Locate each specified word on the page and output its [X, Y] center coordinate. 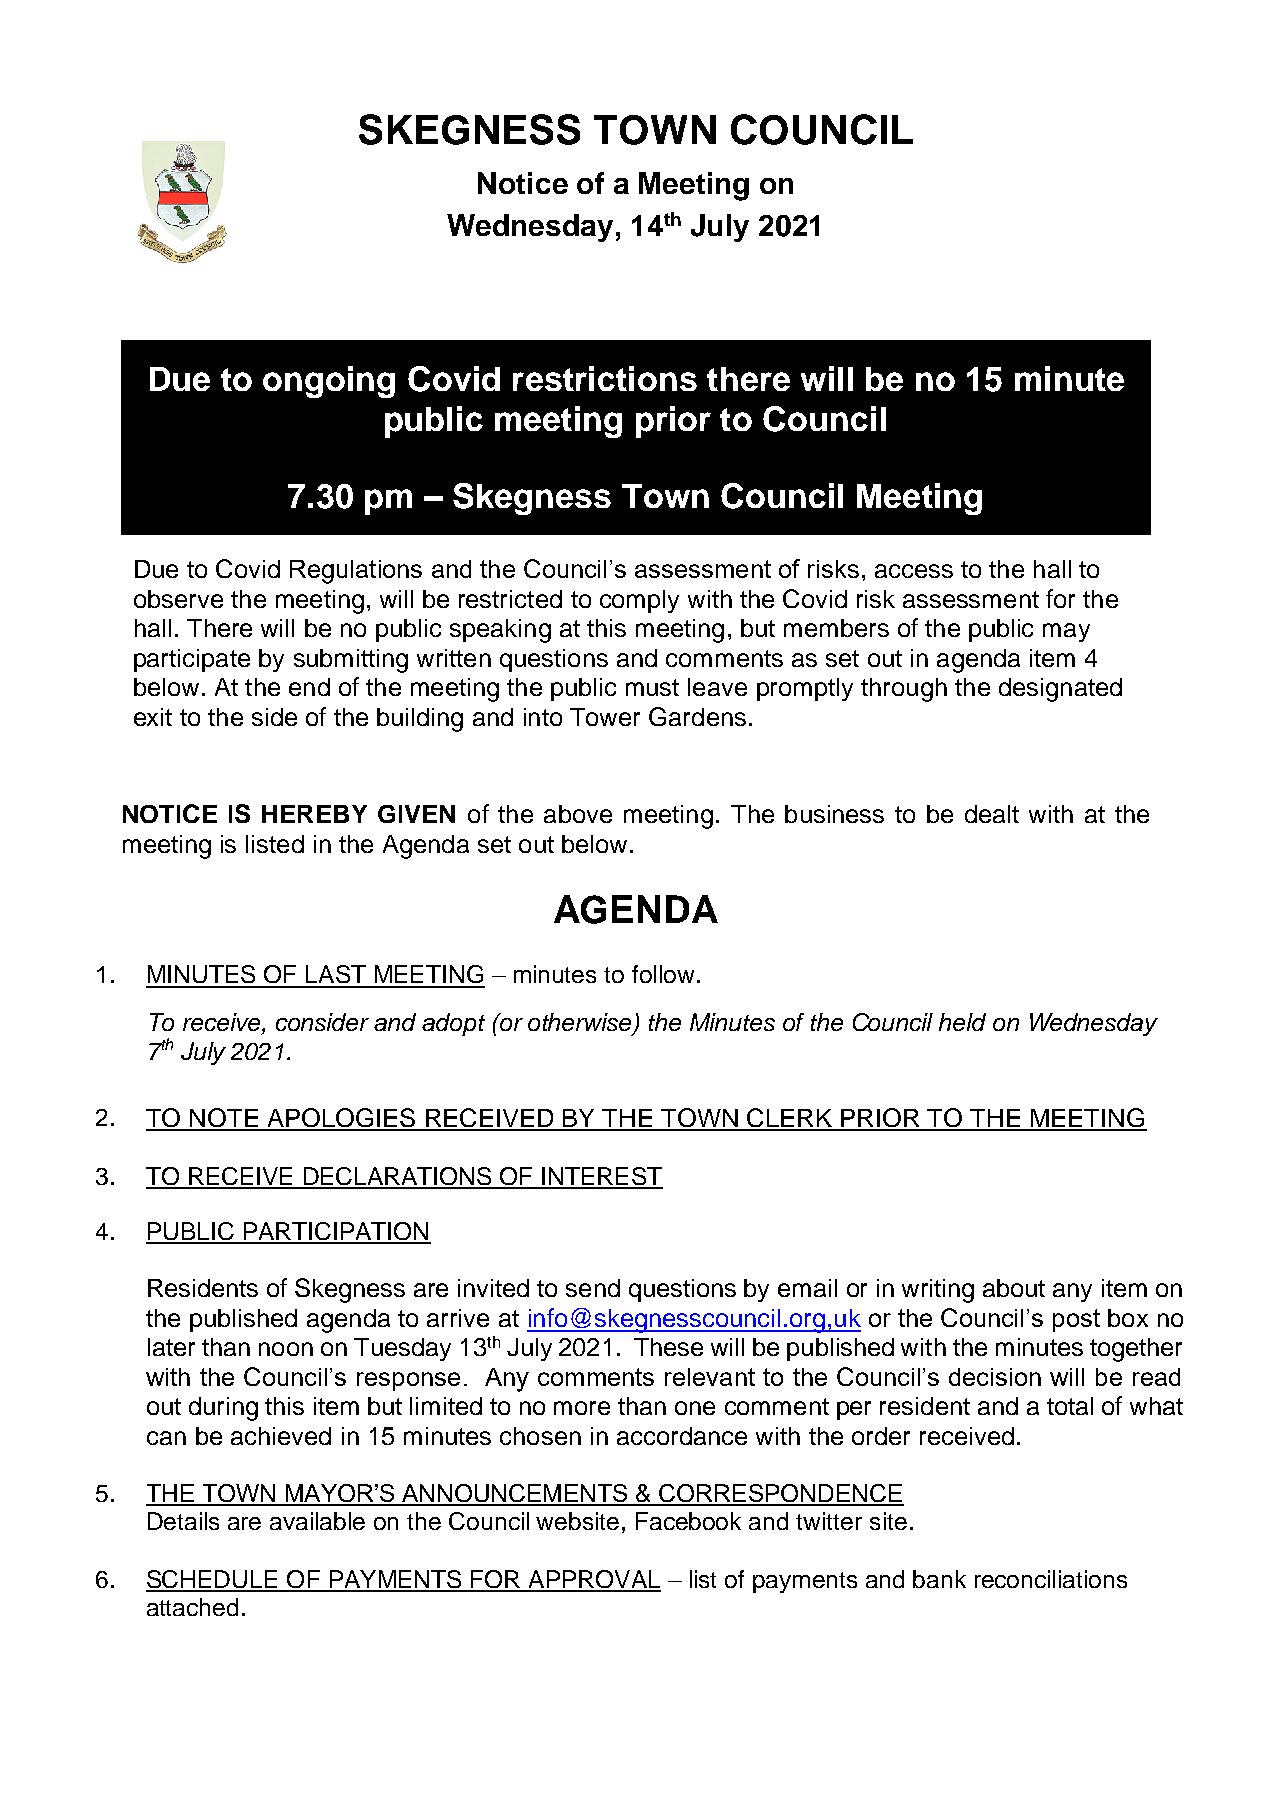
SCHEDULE [213, 1580]
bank [939, 1579]
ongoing [329, 382]
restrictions [605, 378]
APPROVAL [593, 1580]
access [914, 571]
